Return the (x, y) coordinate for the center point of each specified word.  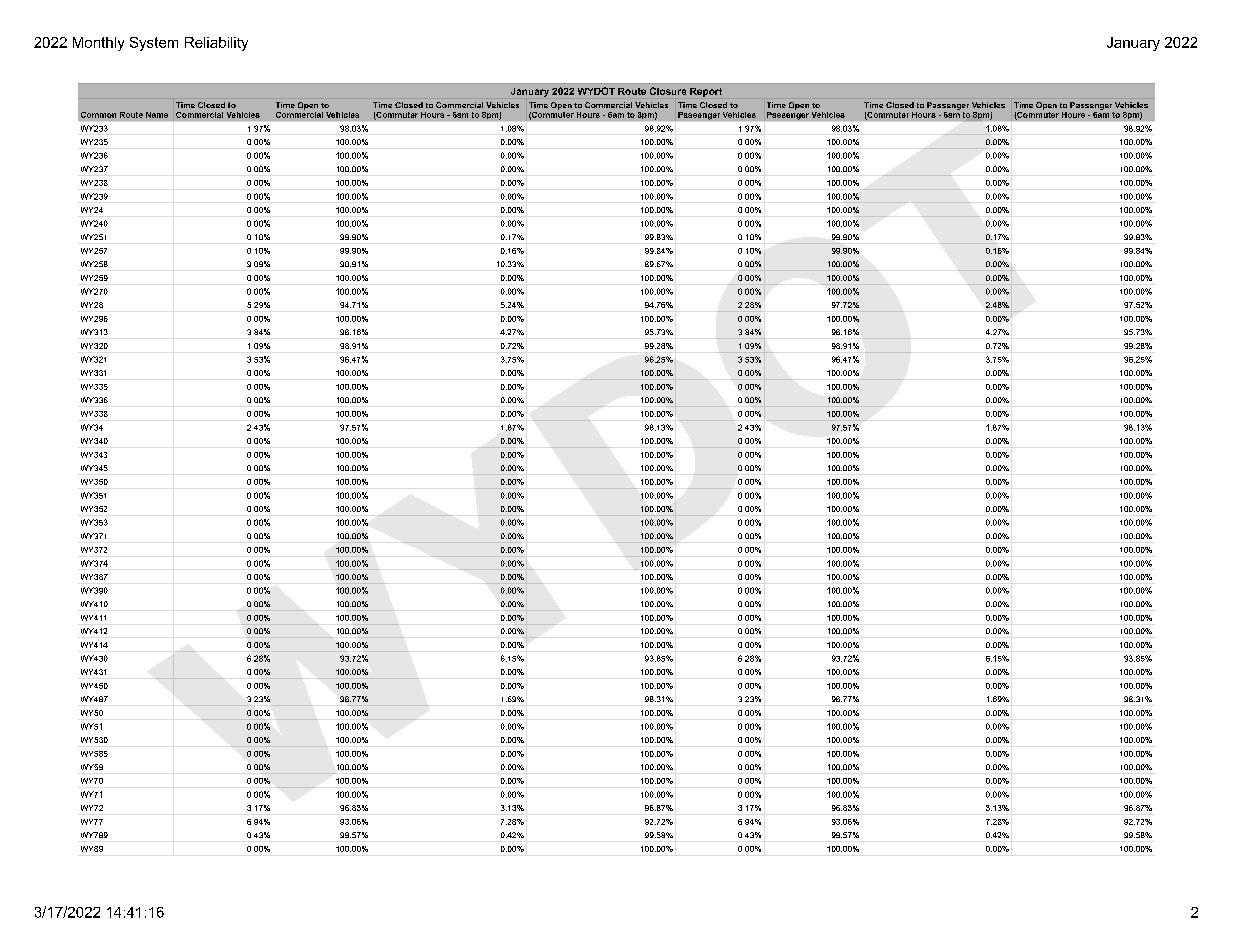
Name (157, 115)
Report (706, 92)
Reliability (216, 44)
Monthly (98, 44)
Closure (668, 91)
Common (98, 115)
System (154, 44)
